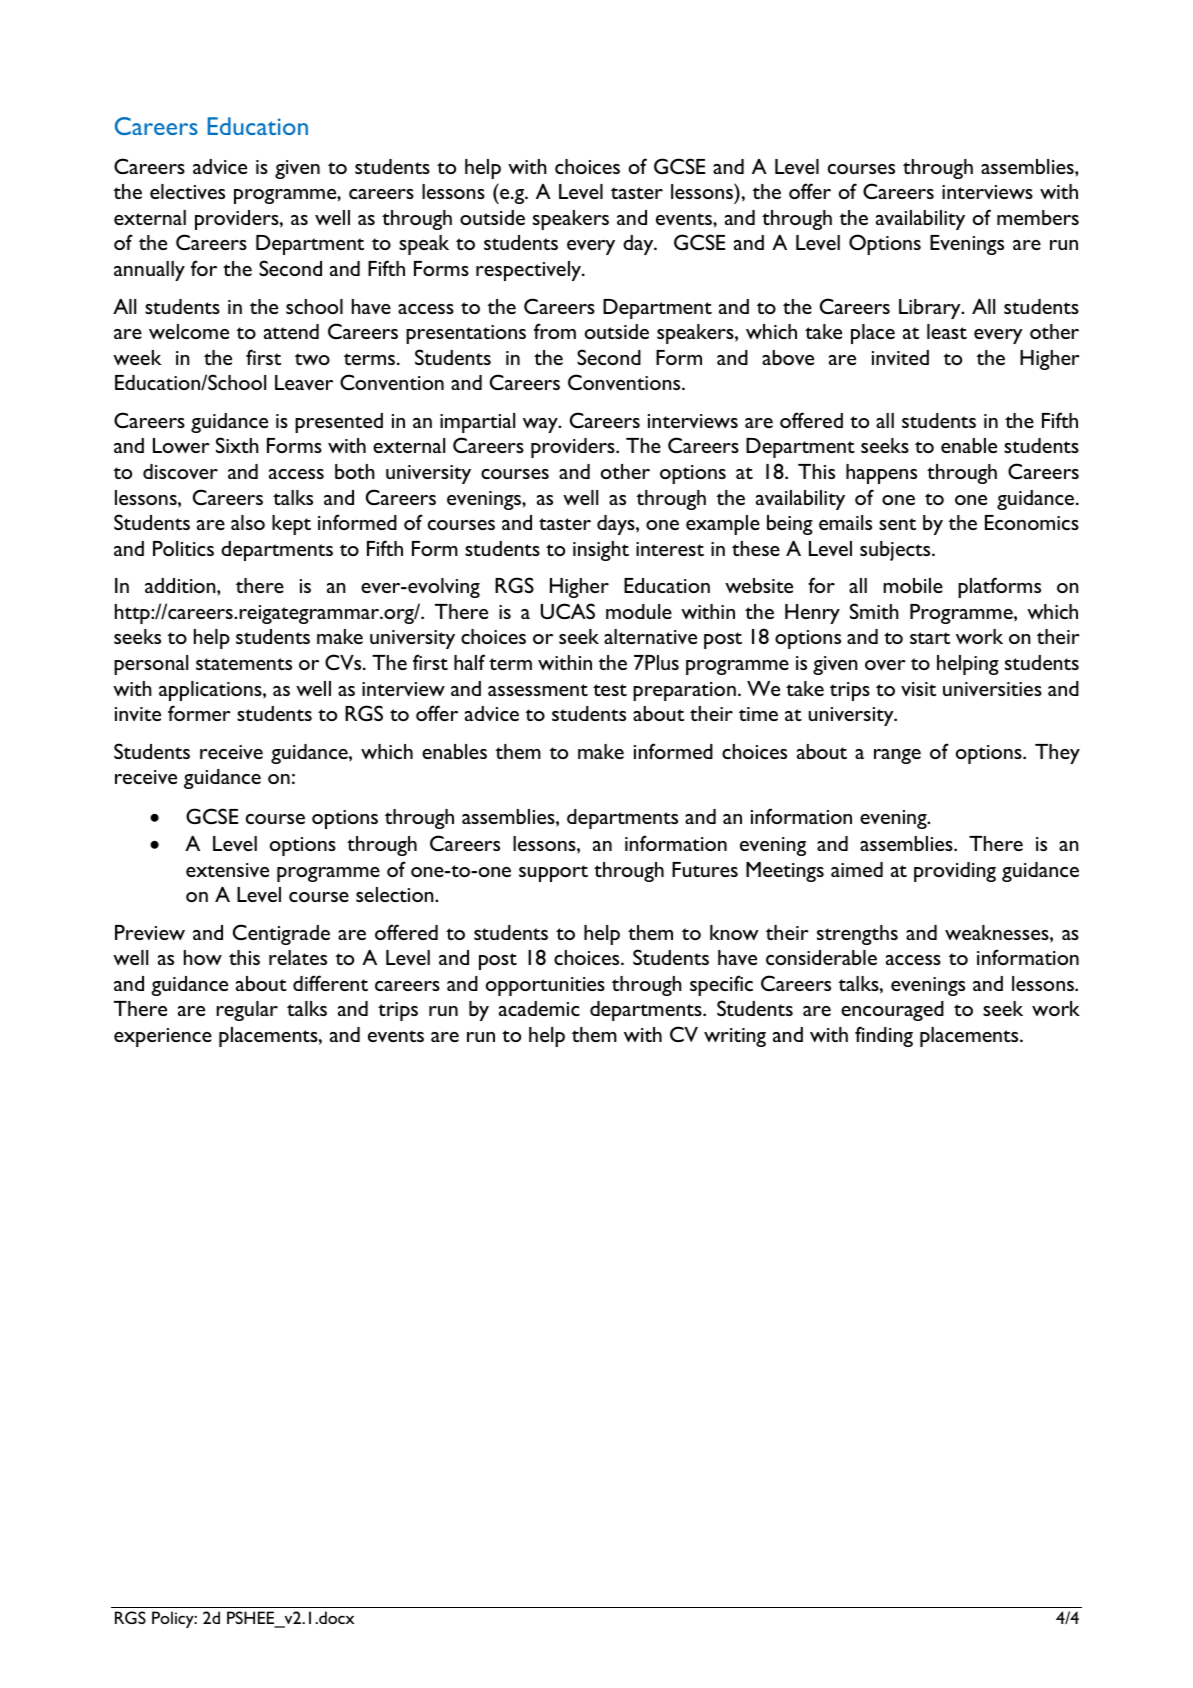  What do you see at coordinates (237, 445) in the page?
I see `Sixth` at bounding box center [237, 445].
